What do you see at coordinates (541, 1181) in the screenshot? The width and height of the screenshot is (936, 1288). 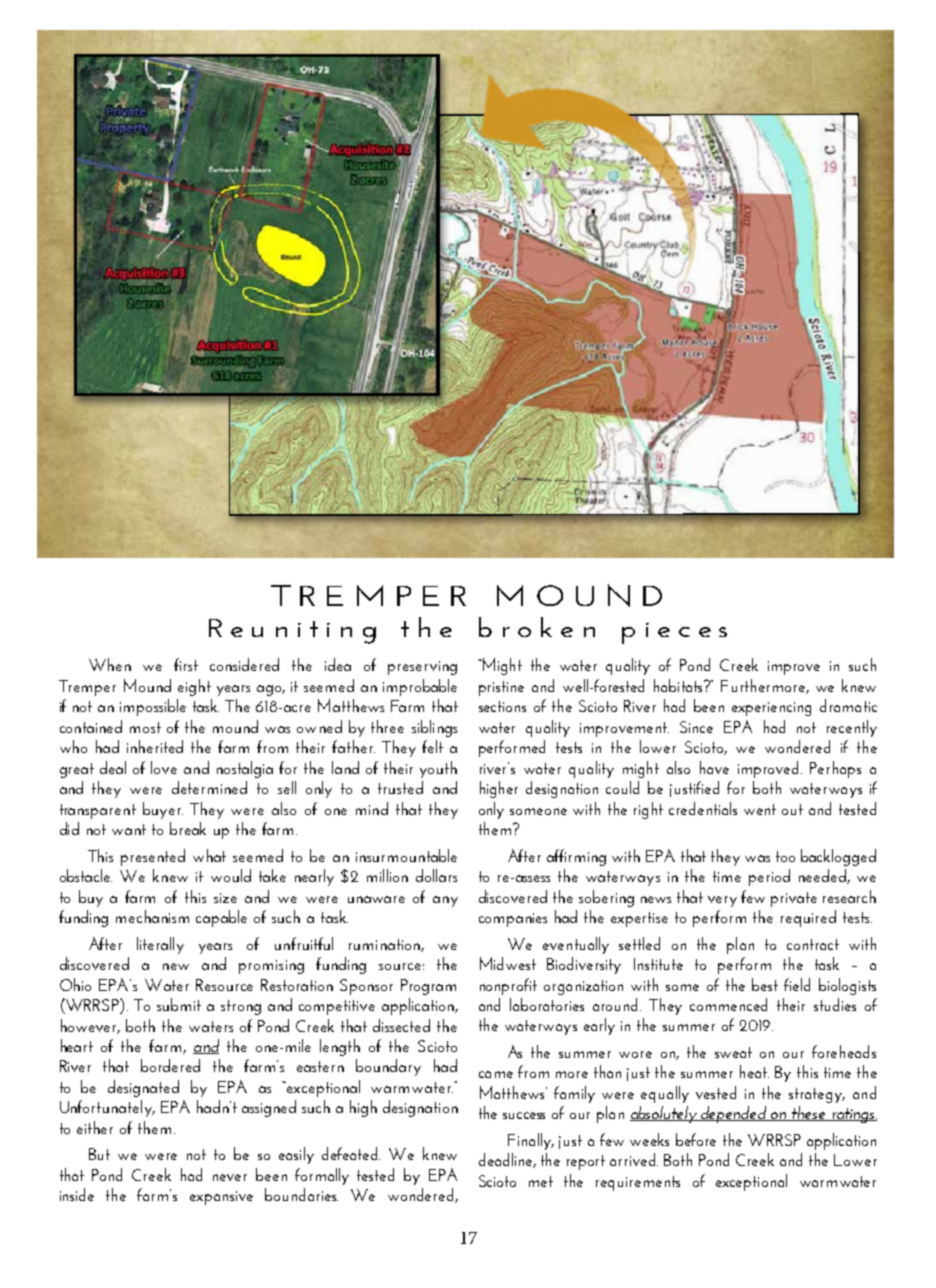 I see `met` at bounding box center [541, 1181].
